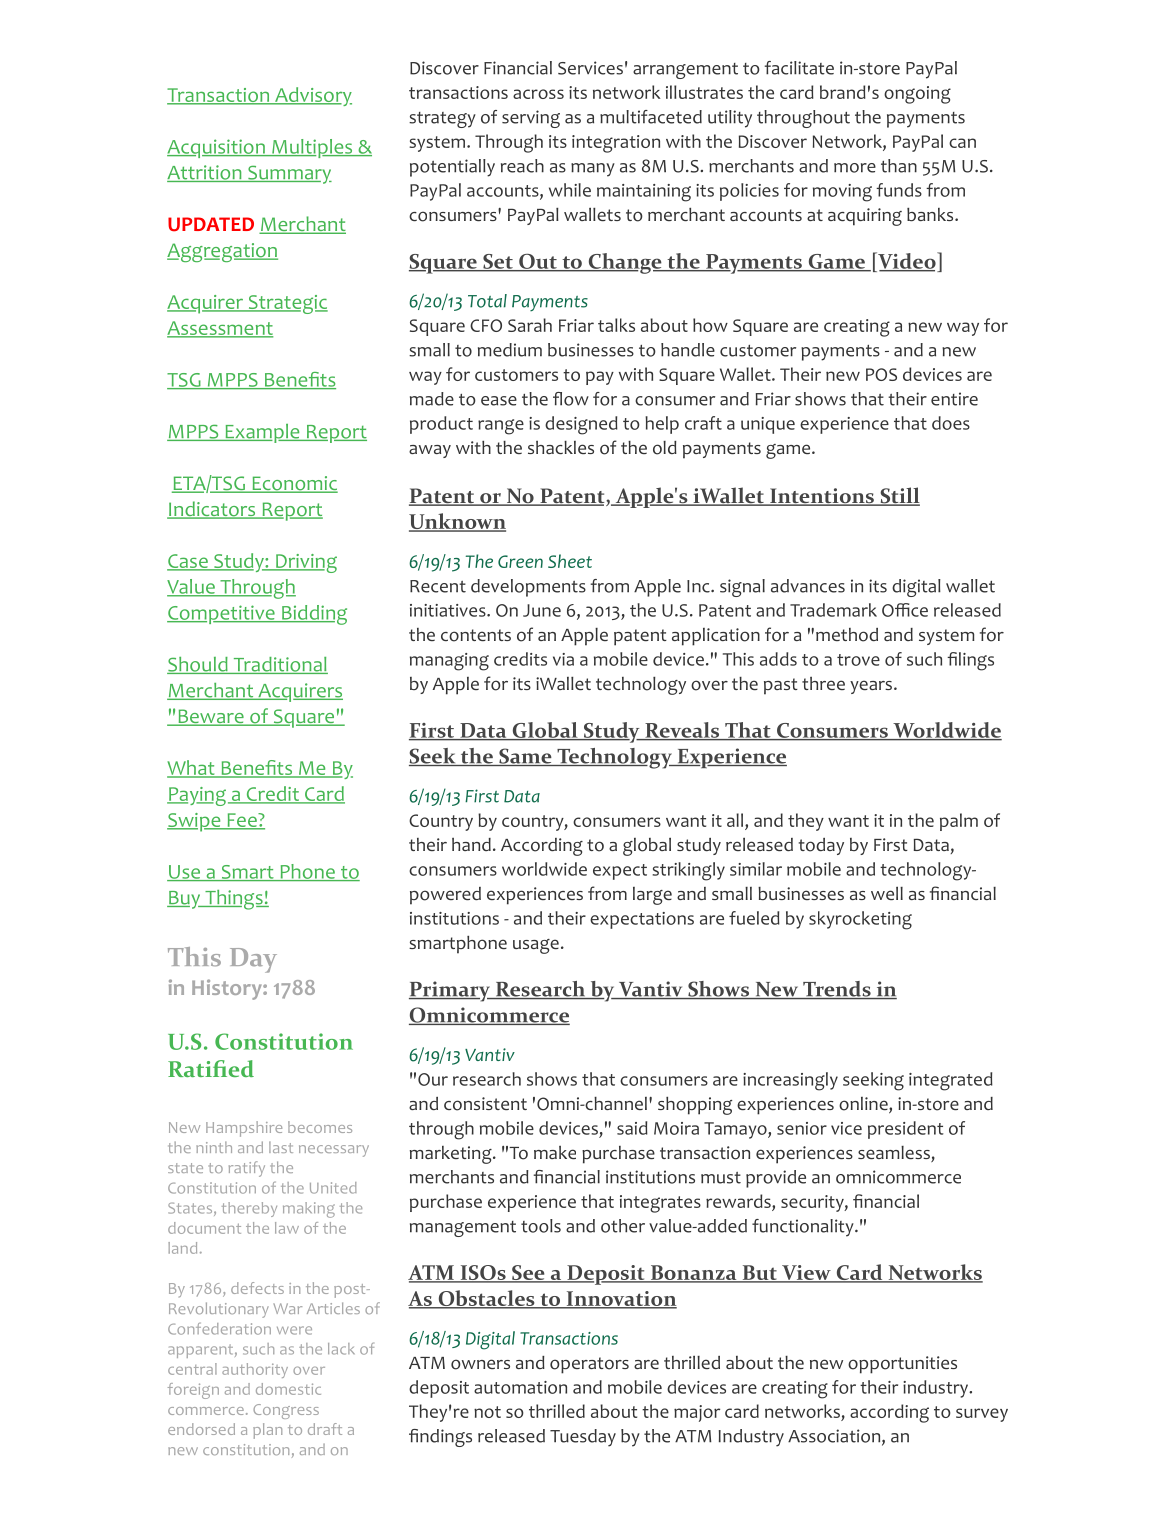  I want to click on domestic, so click(288, 1389).
